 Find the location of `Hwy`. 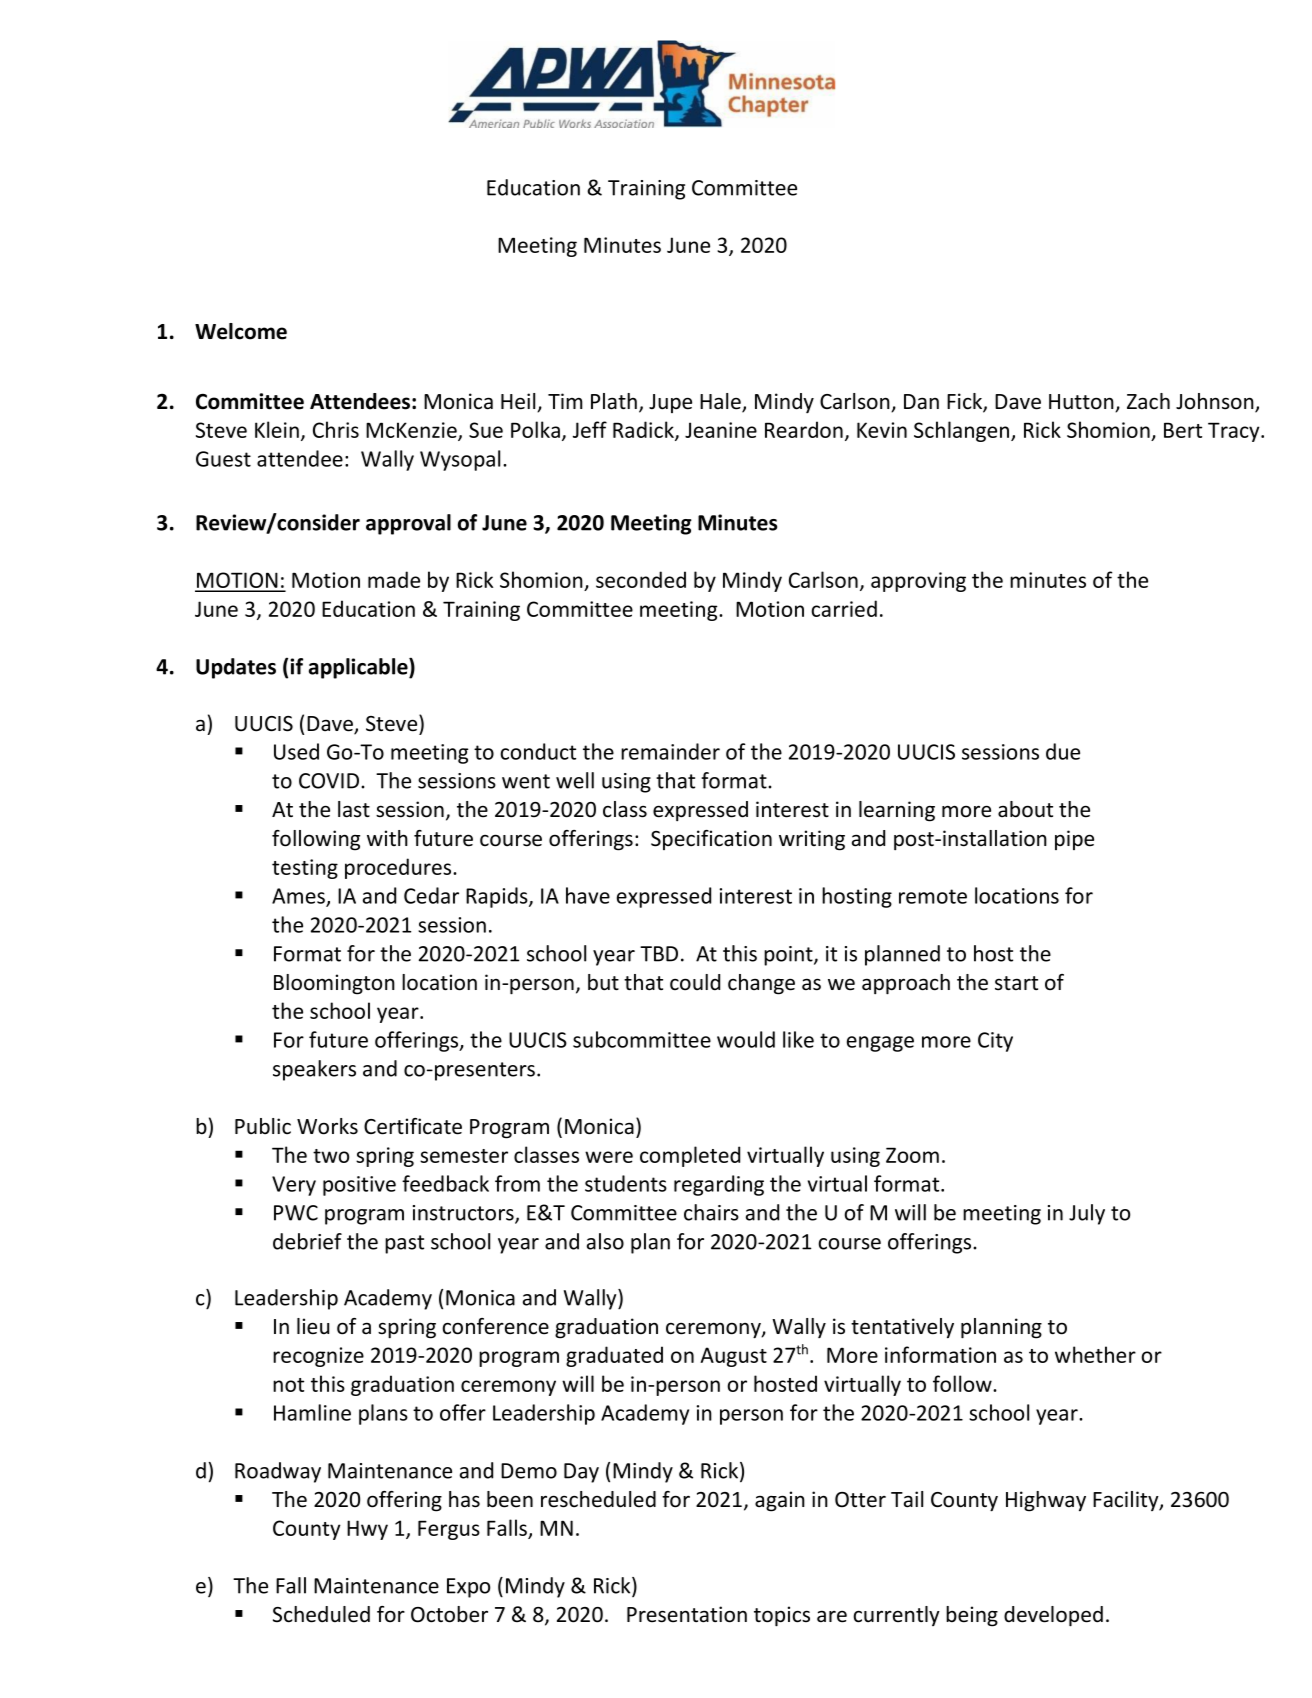

Hwy is located at coordinates (367, 1530).
